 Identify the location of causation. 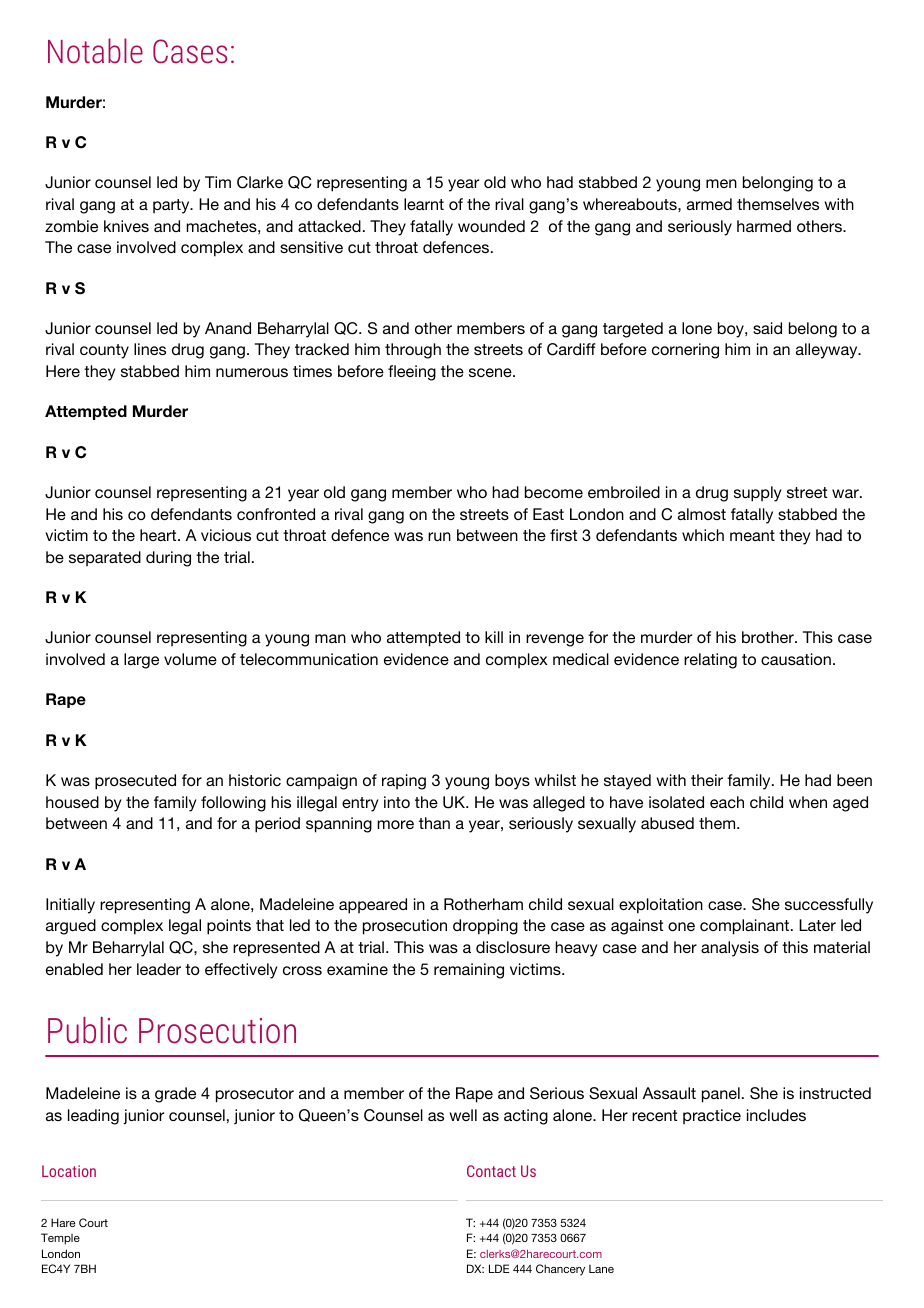
(796, 659).
